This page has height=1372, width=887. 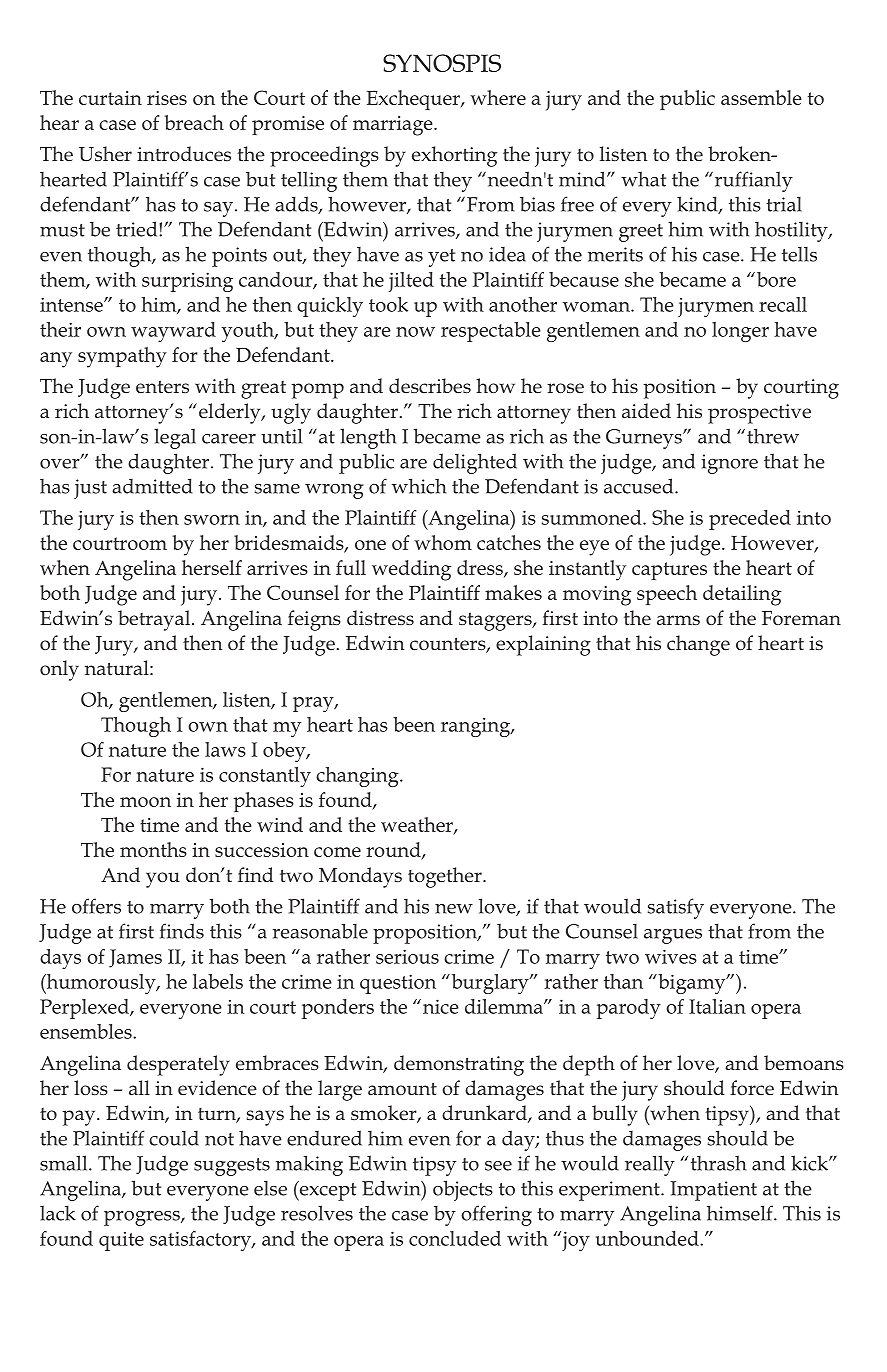 I want to click on progress, so click(x=143, y=1218).
